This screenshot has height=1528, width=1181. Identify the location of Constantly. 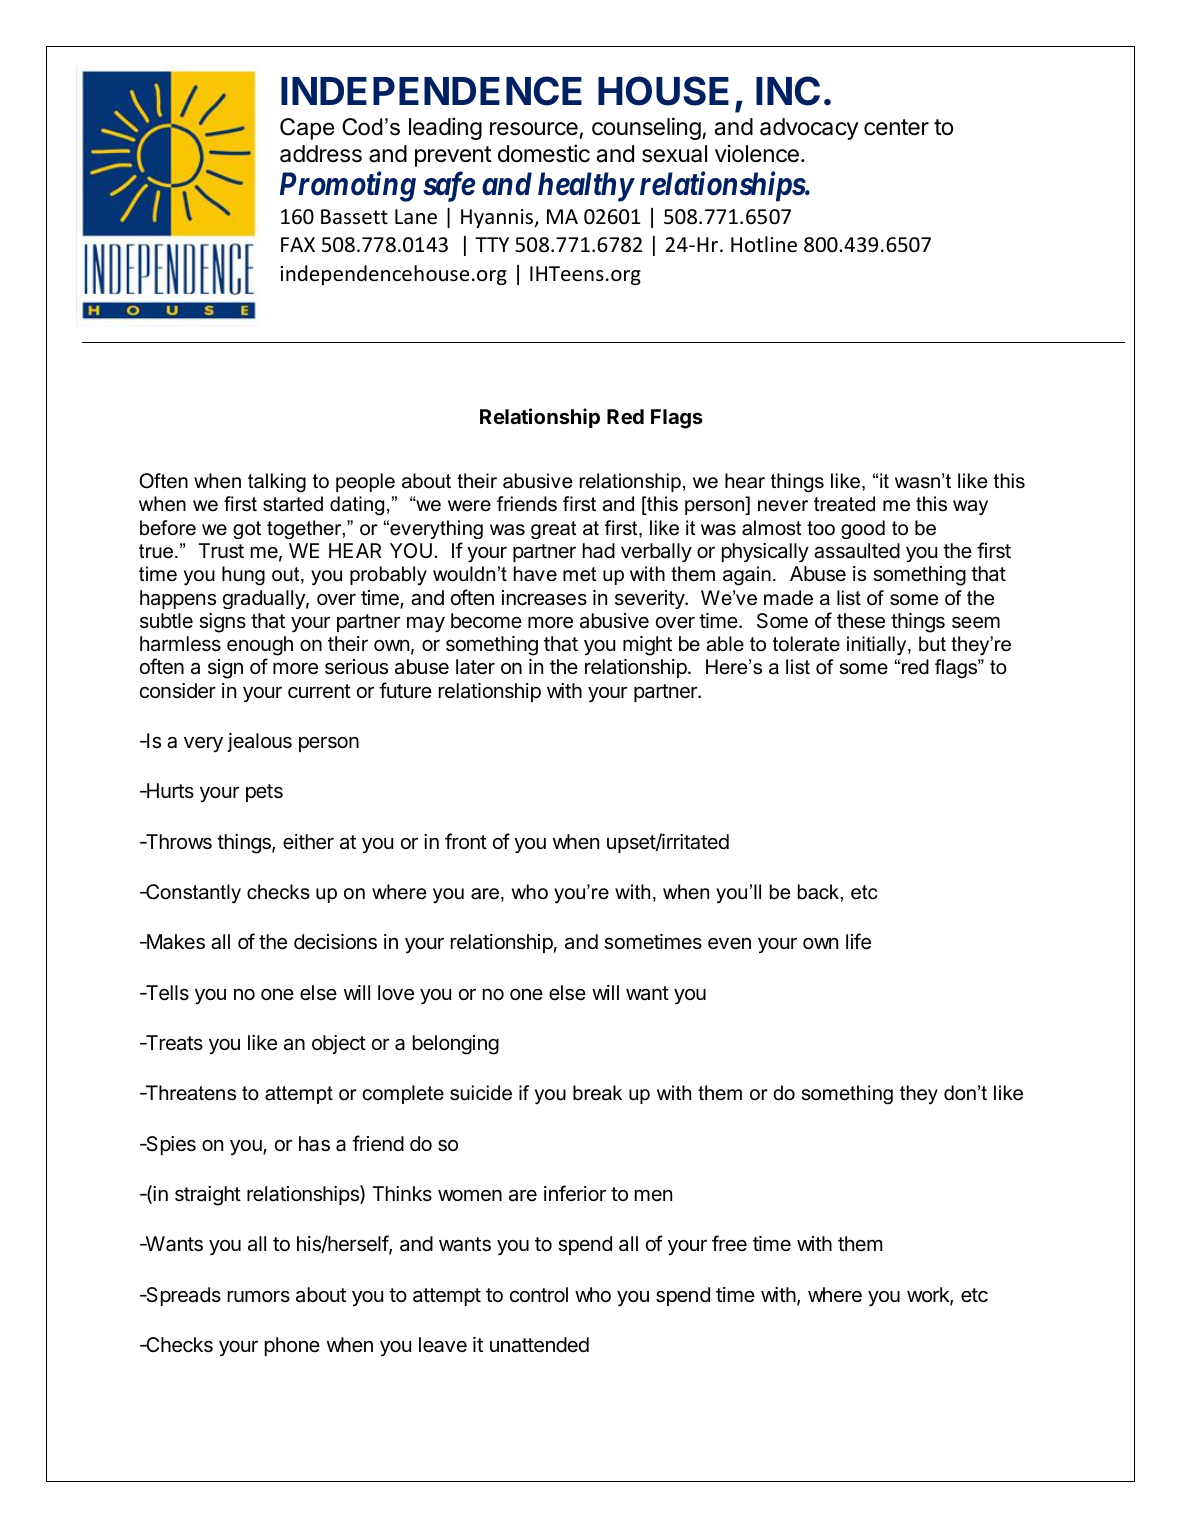
(192, 894).
